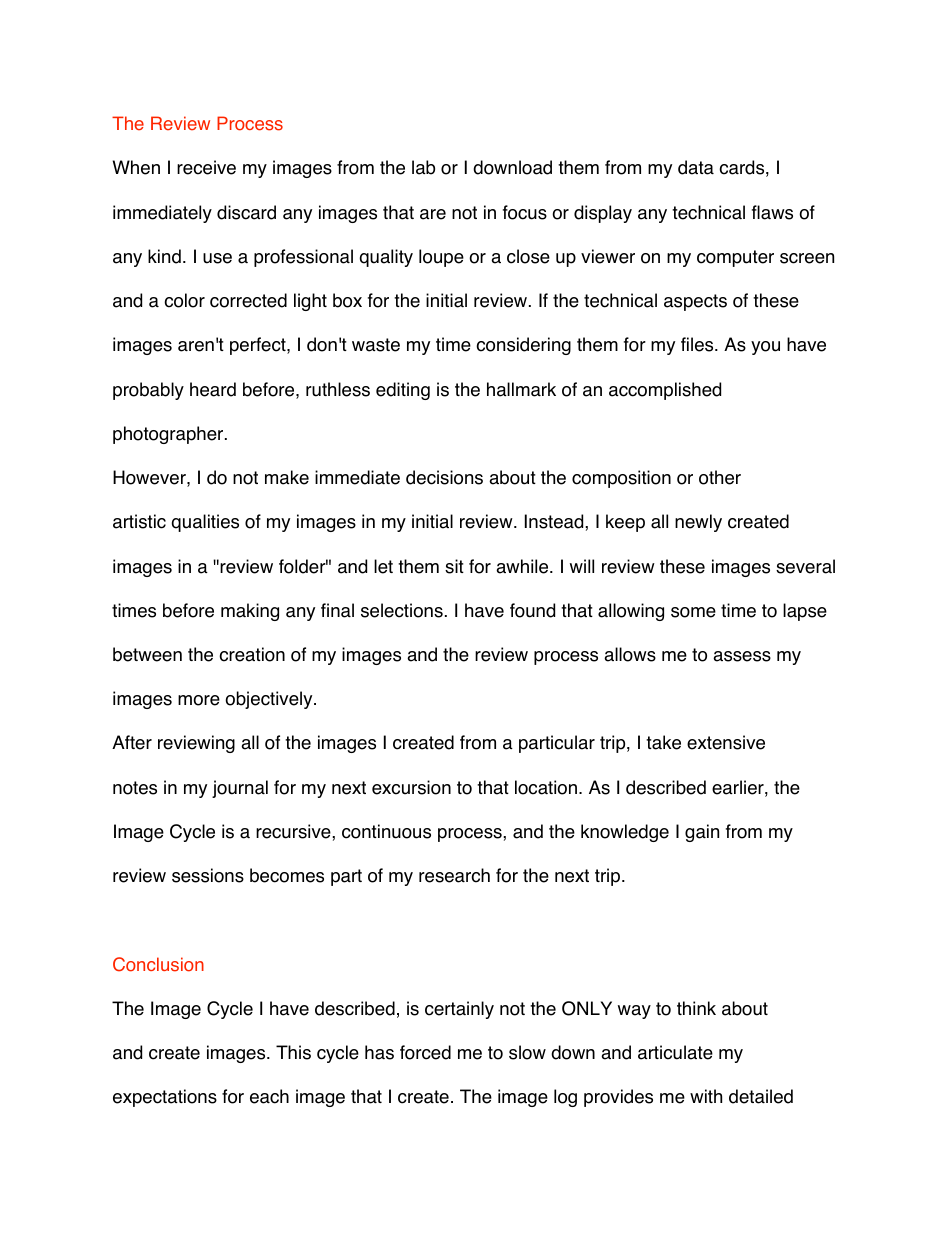 Image resolution: width=952 pixels, height=1233 pixels. Describe the element at coordinates (206, 167) in the image. I see `receive` at that location.
